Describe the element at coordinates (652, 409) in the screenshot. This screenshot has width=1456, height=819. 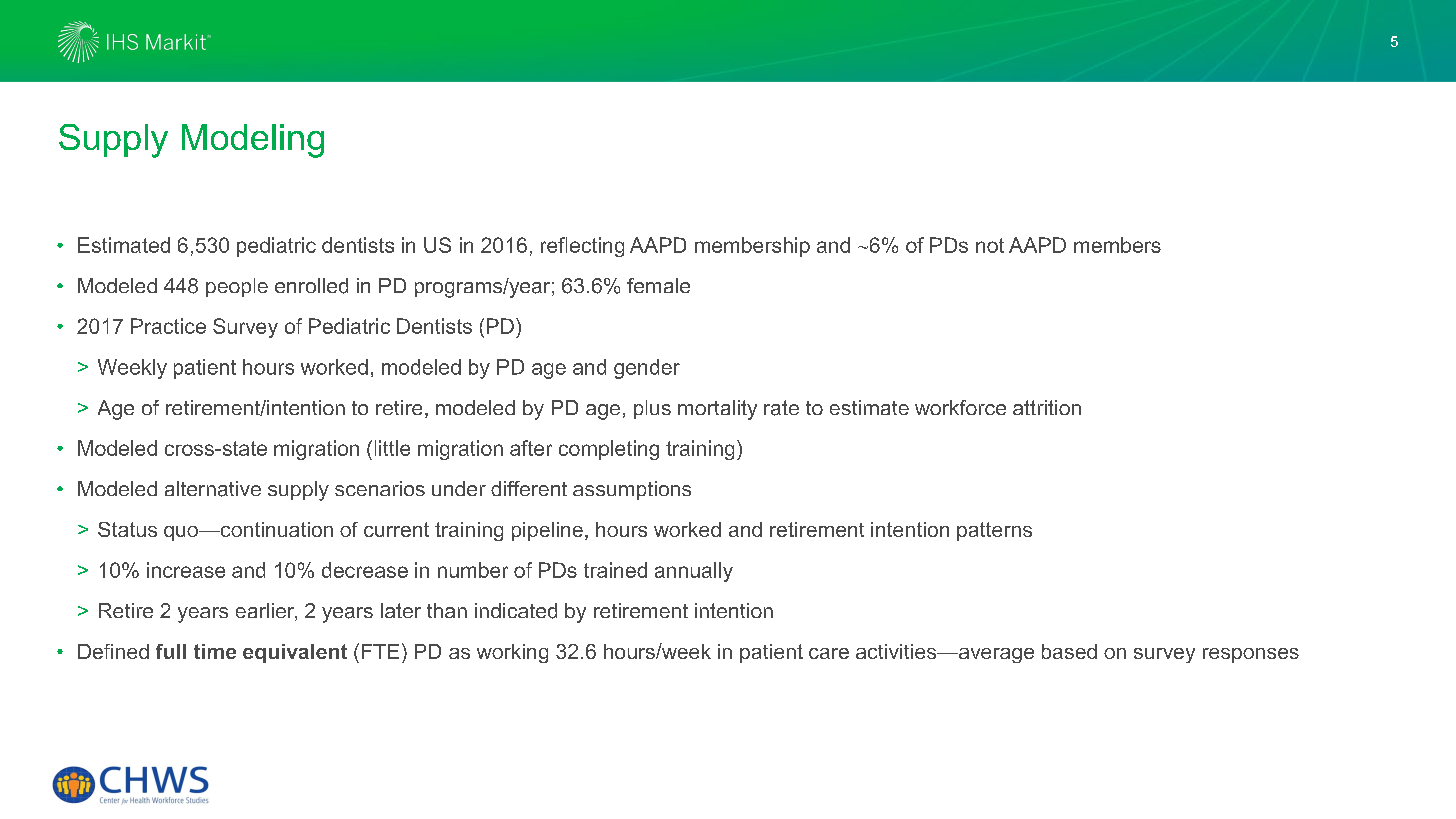
I see `plus` at that location.
